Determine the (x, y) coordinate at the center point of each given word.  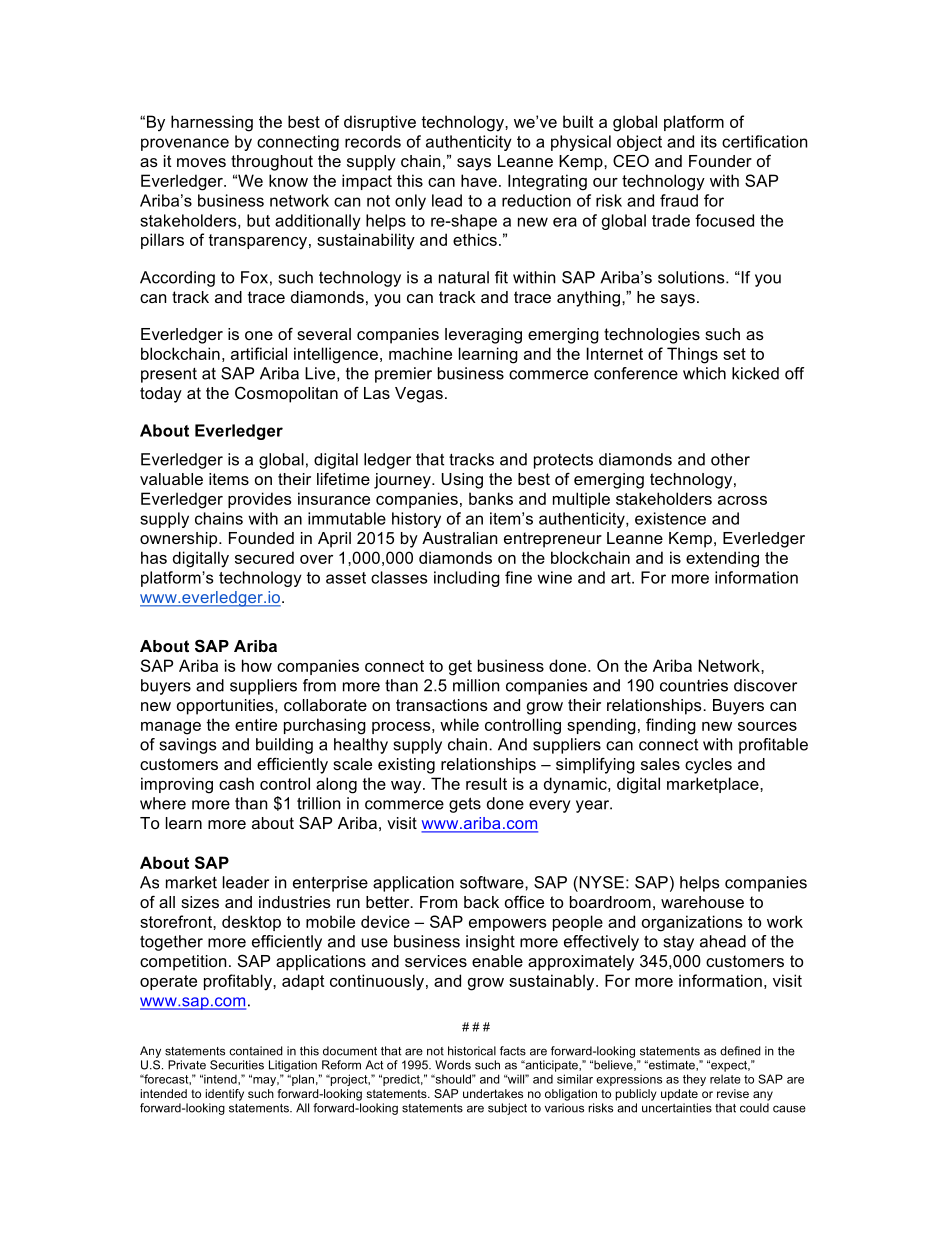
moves (201, 162)
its (709, 141)
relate (725, 1079)
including (467, 579)
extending (722, 559)
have (479, 180)
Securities (237, 1065)
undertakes (493, 1093)
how (257, 665)
